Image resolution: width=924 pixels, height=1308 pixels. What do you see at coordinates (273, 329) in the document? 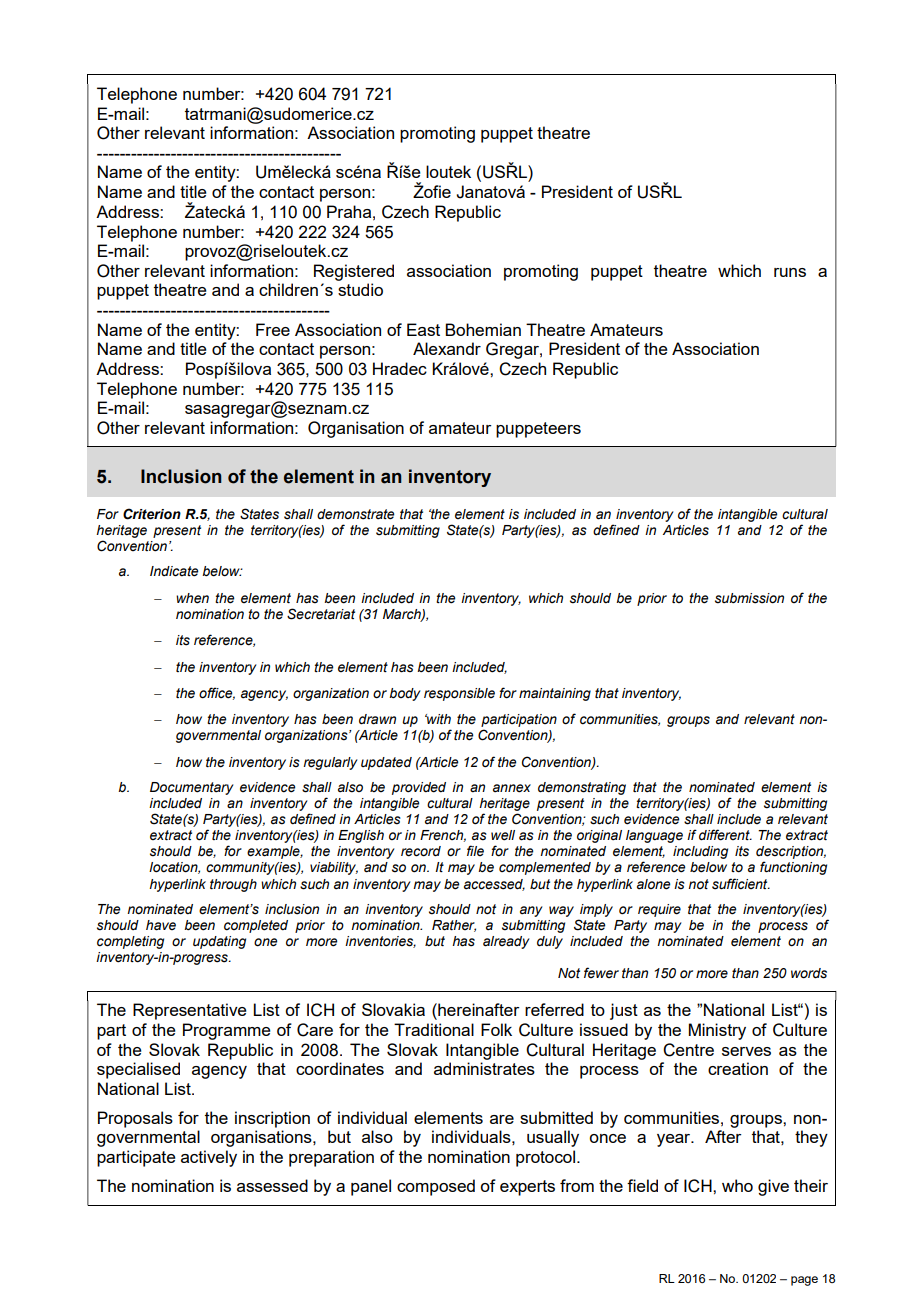
I see `Free` at bounding box center [273, 329].
